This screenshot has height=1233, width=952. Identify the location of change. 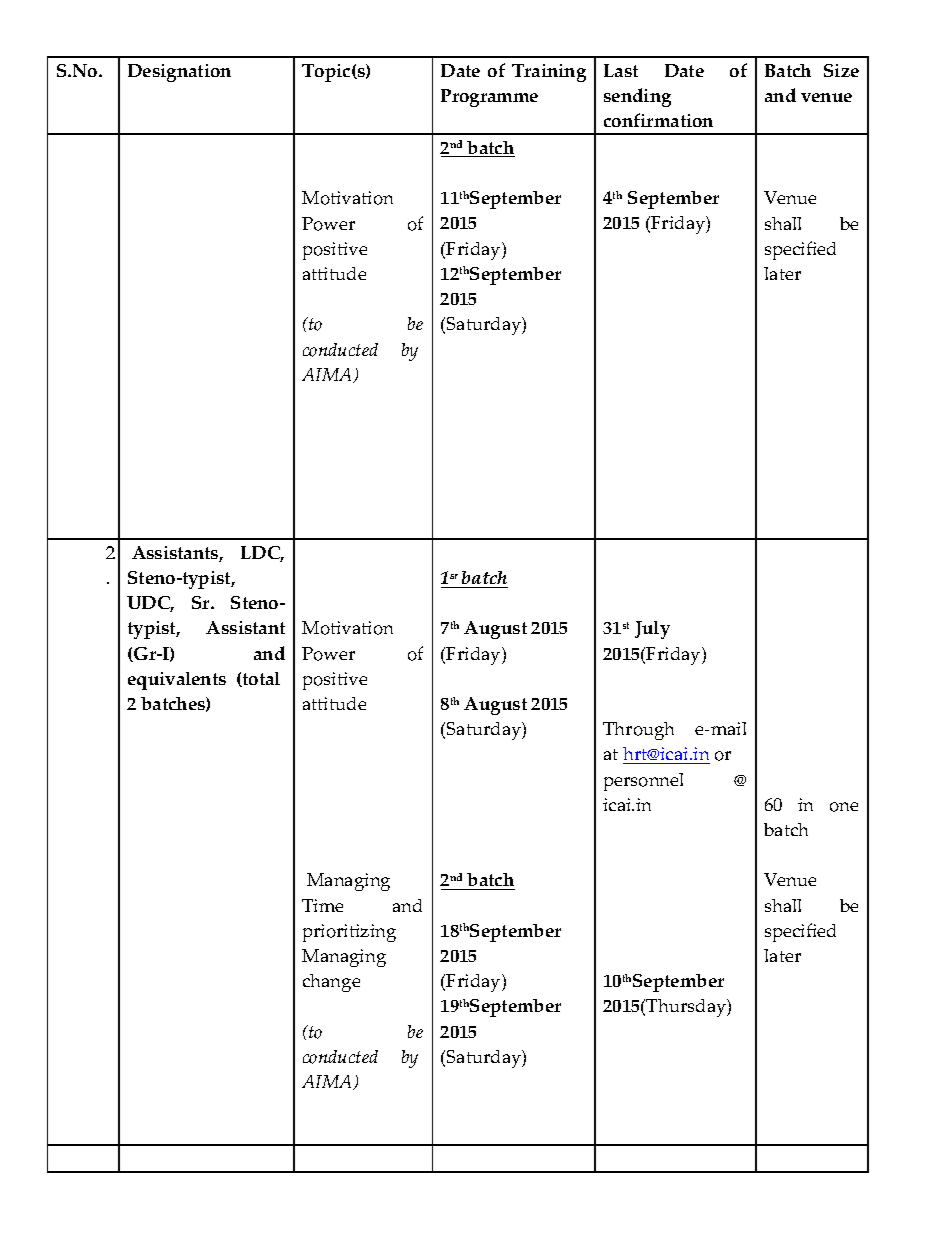
(331, 983).
